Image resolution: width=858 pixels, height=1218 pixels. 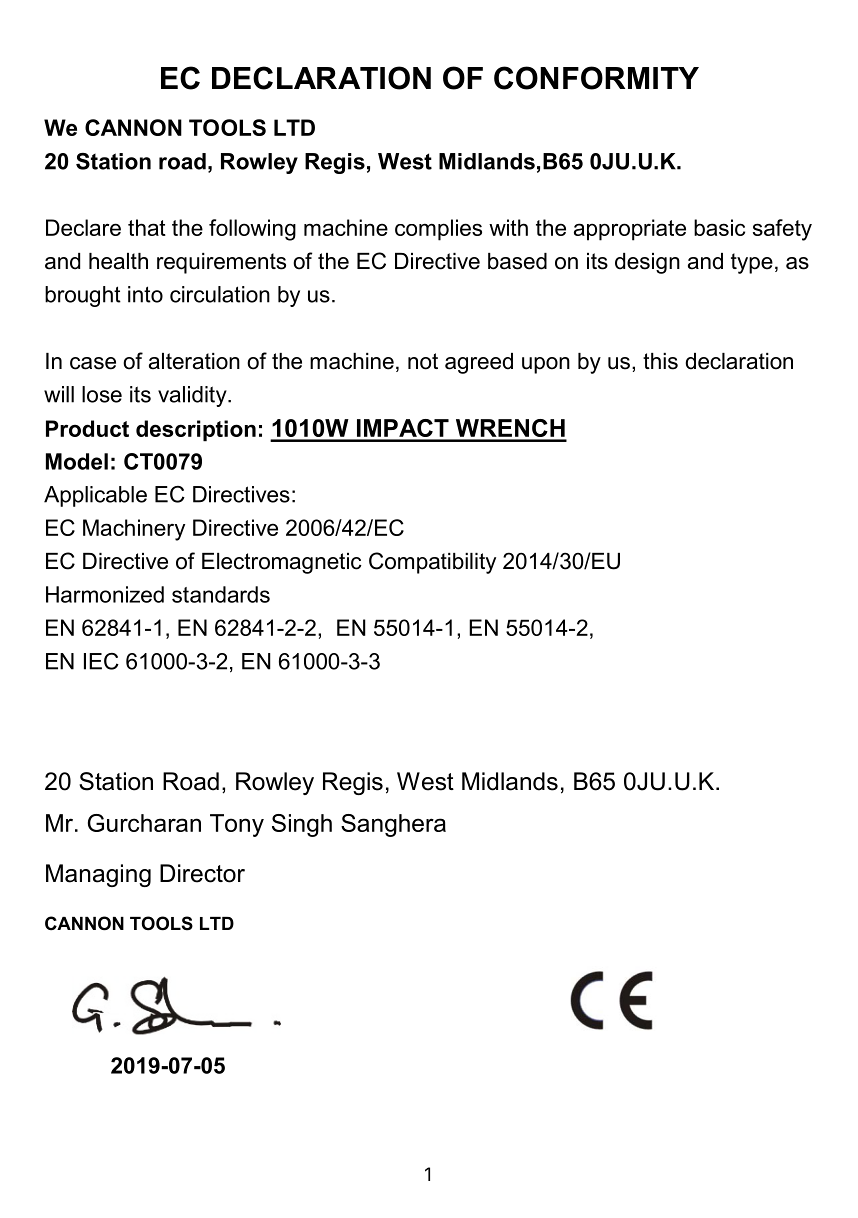 I want to click on that, so click(x=147, y=227).
